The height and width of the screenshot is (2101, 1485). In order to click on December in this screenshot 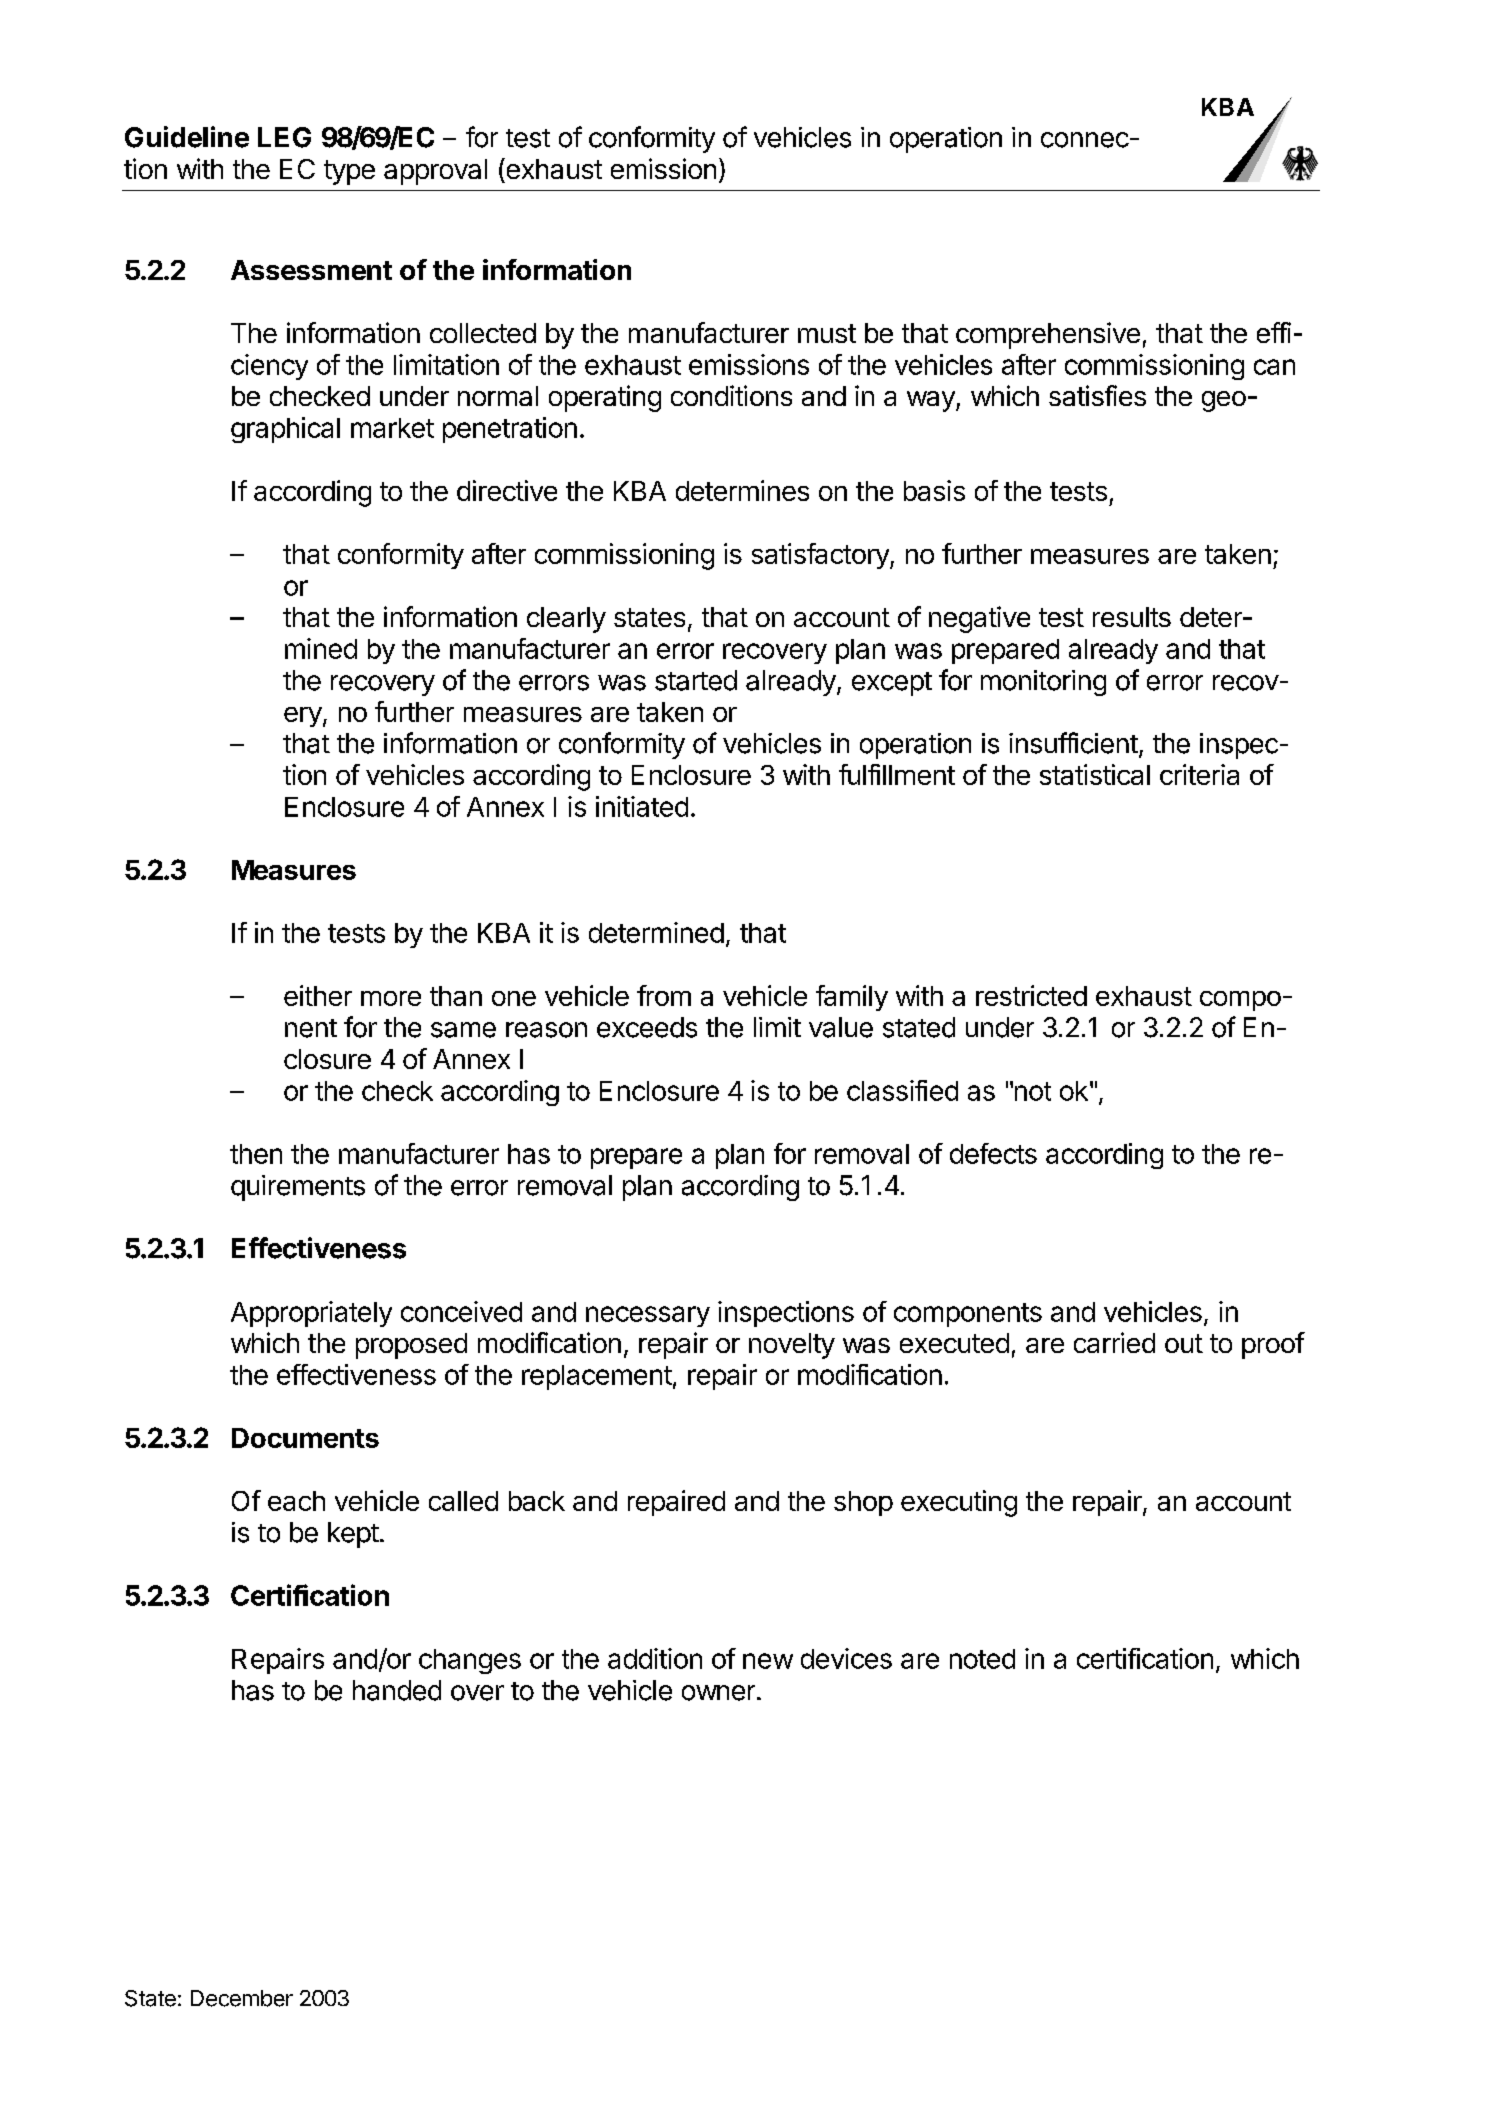, I will do `click(242, 1998)`.
